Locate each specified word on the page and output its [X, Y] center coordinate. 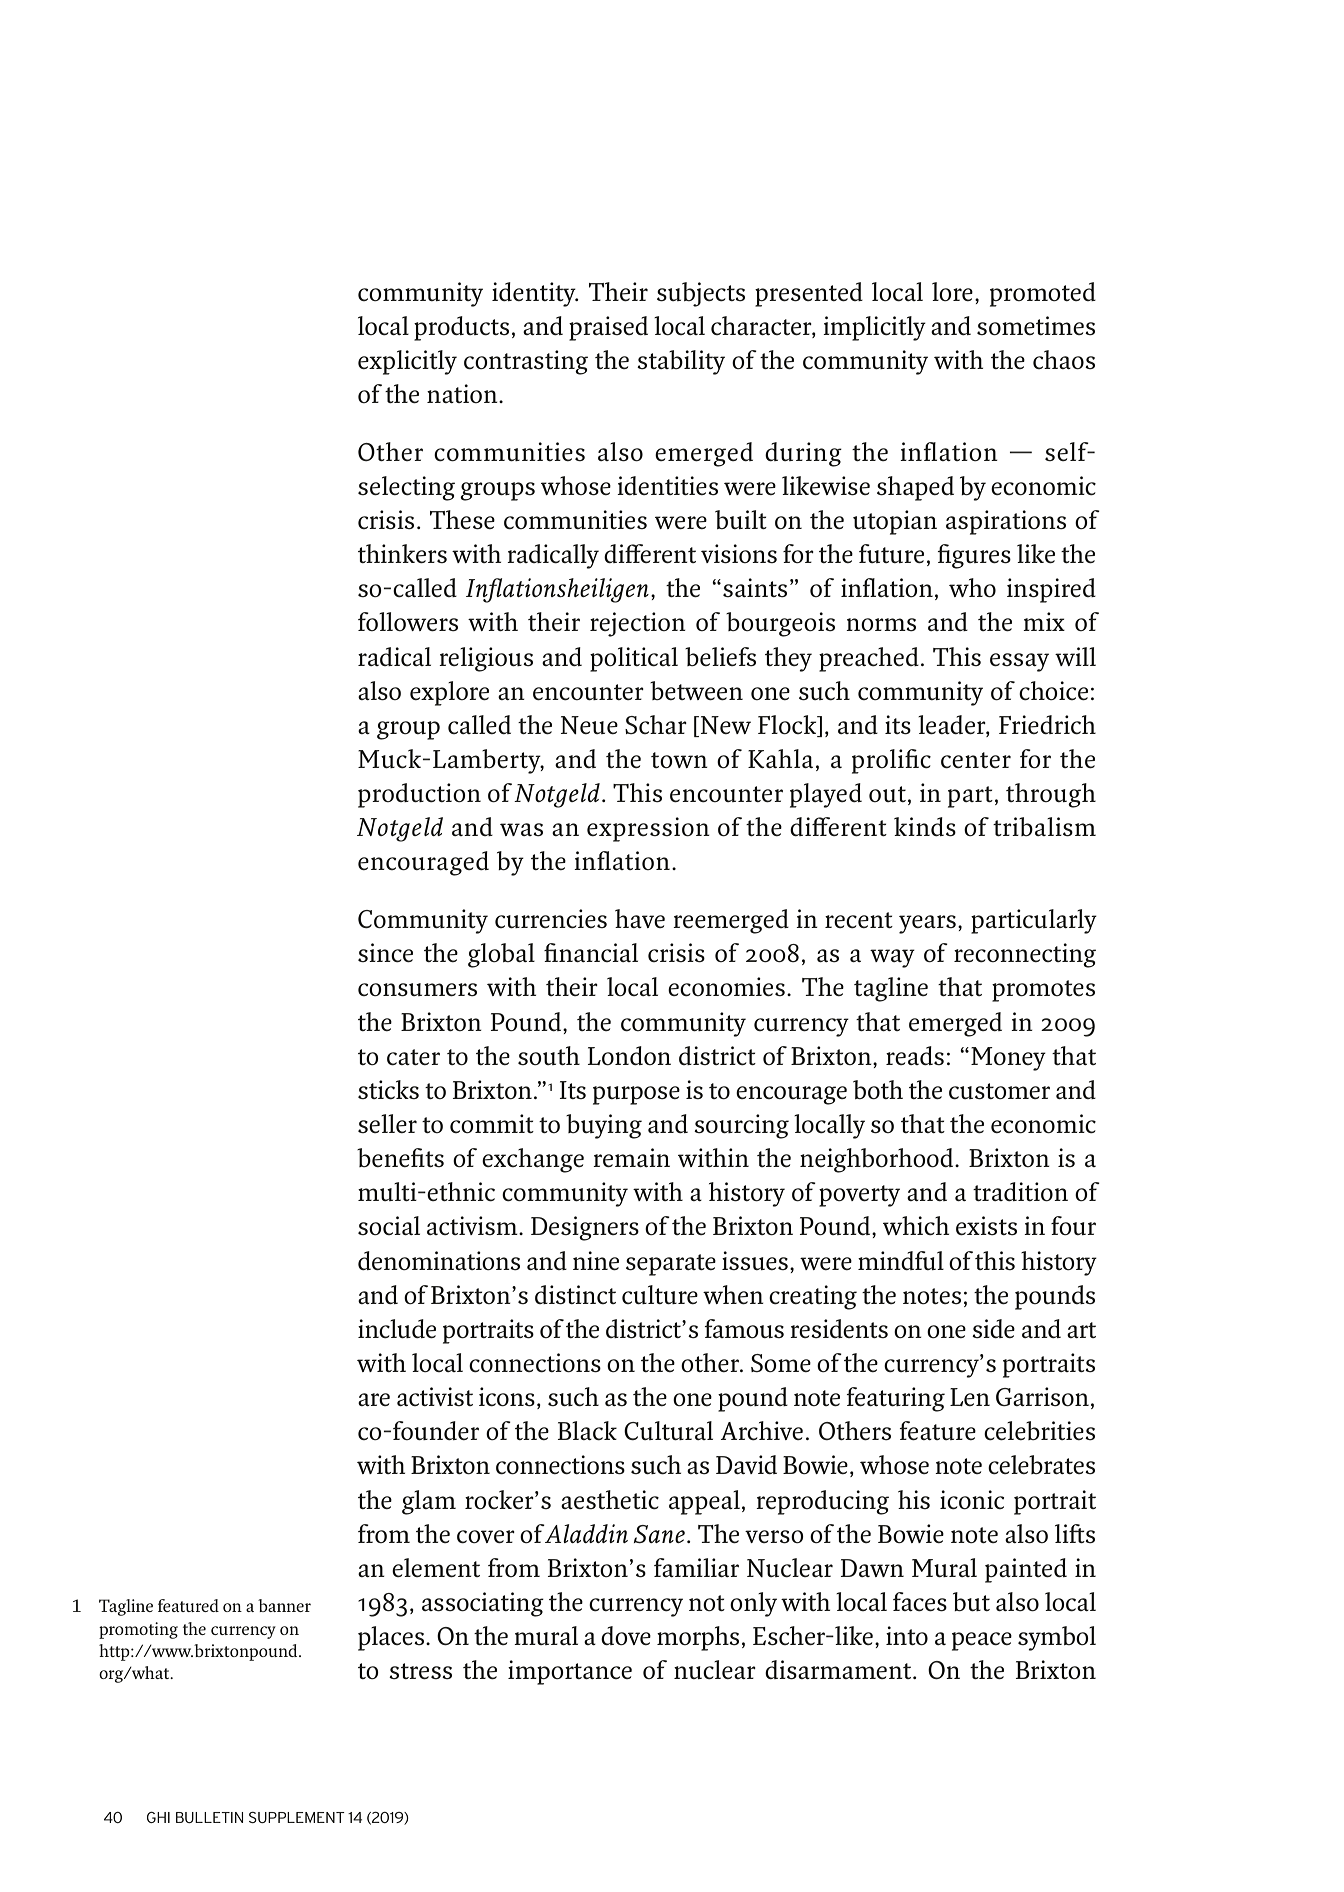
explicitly [407, 362]
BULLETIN [209, 1817]
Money [1008, 1059]
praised [608, 328]
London [629, 1055]
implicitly [874, 328]
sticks [388, 1089]
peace [982, 1641]
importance [570, 1672]
